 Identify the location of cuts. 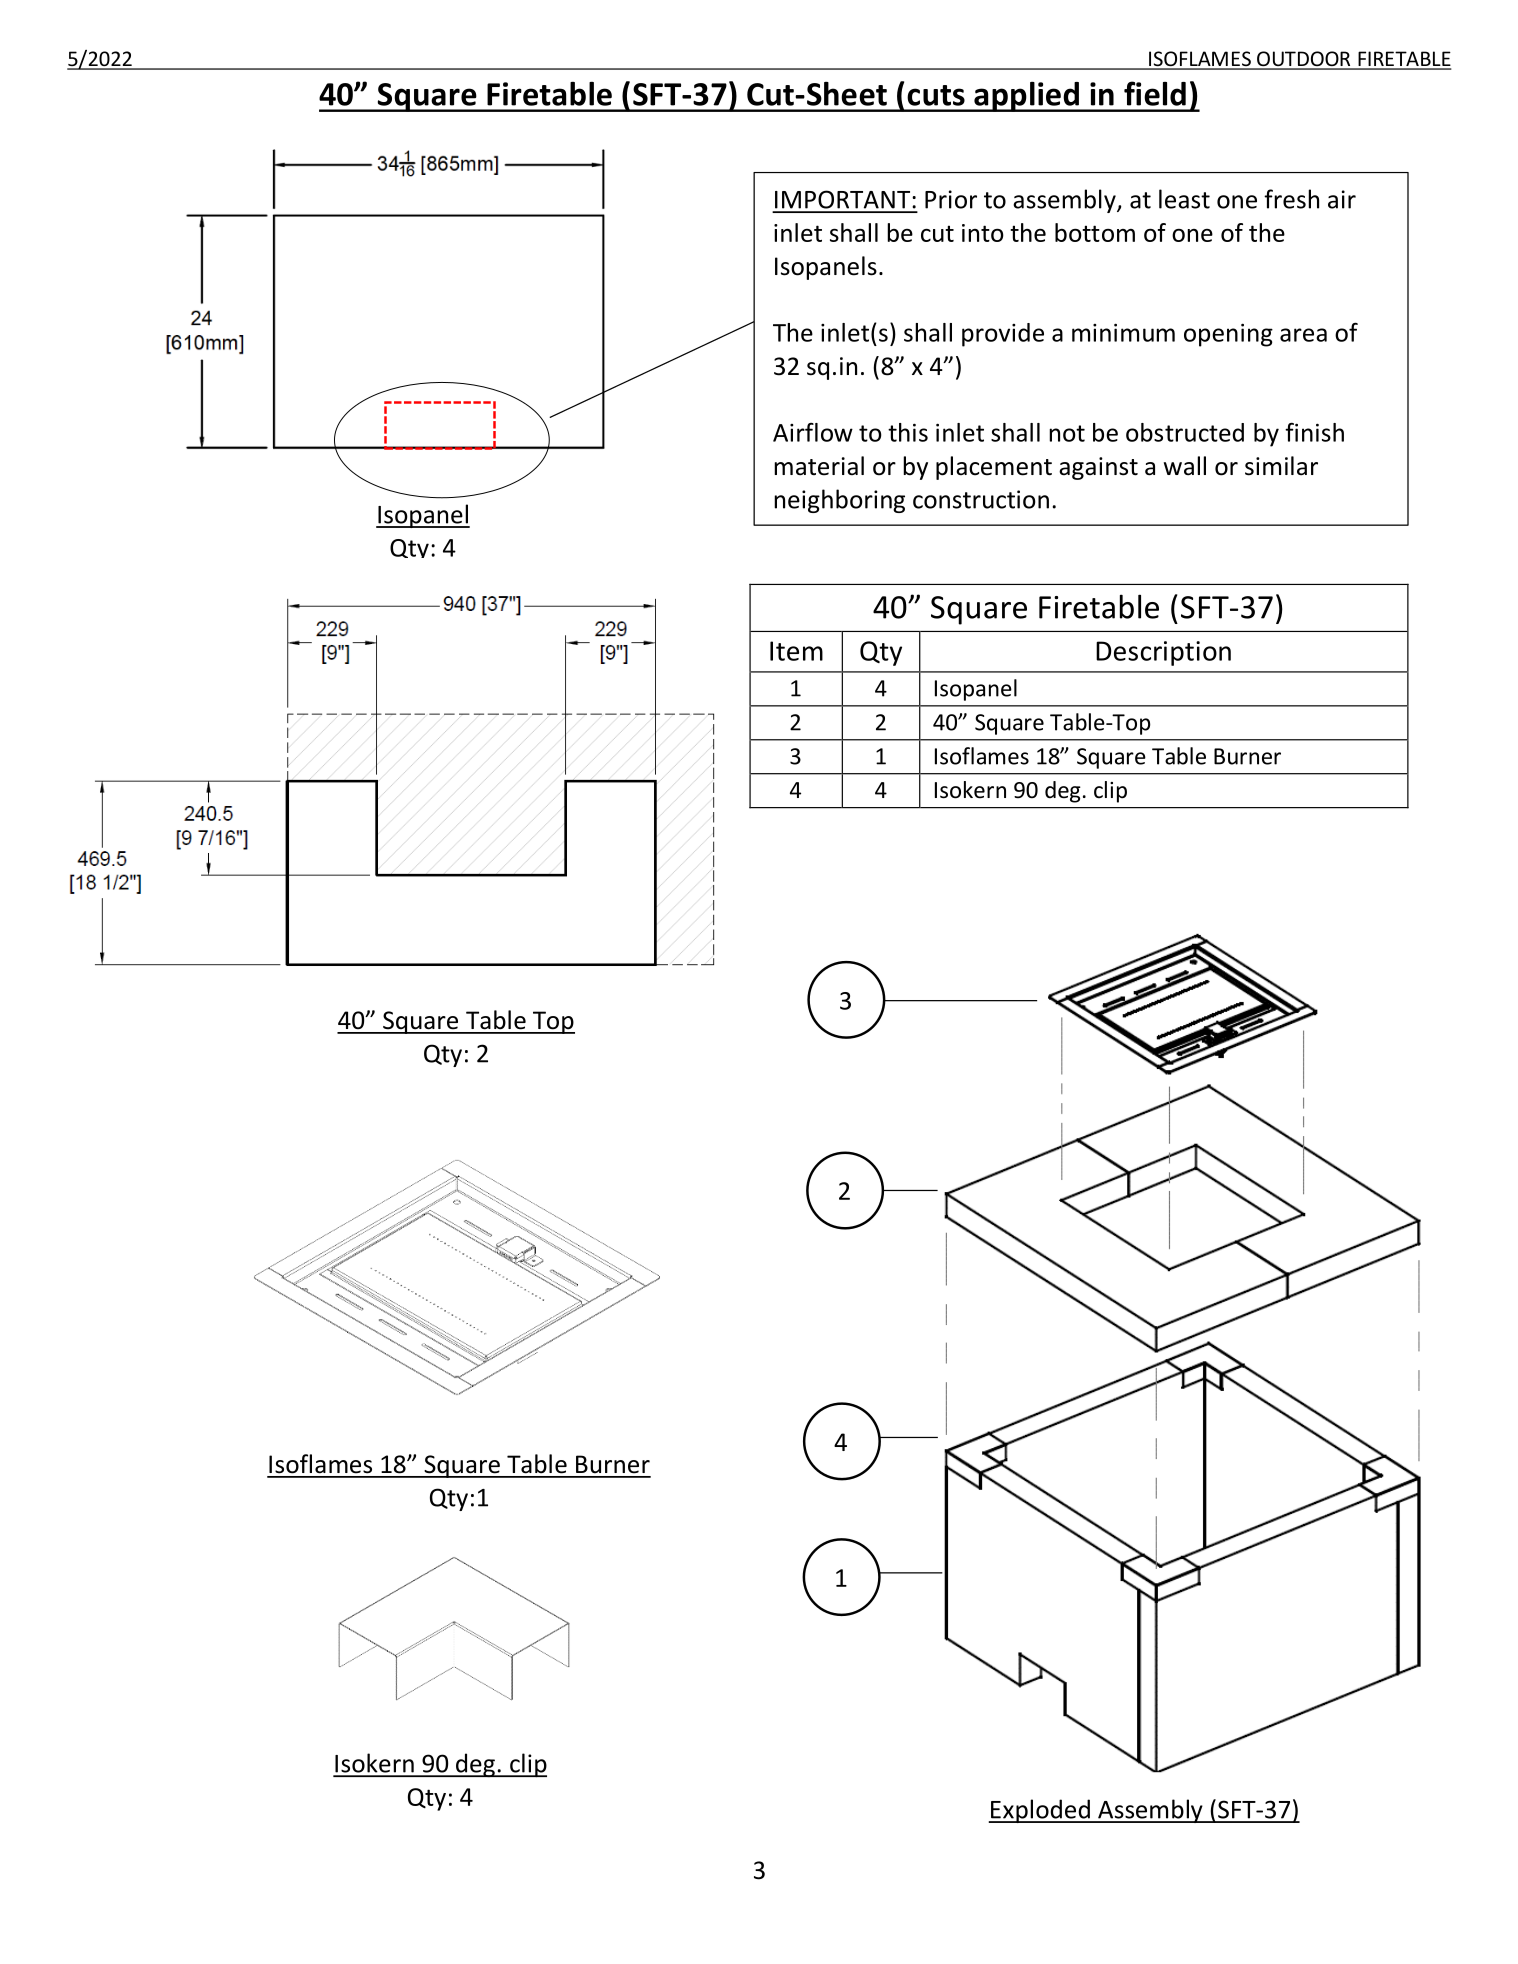
(936, 95).
